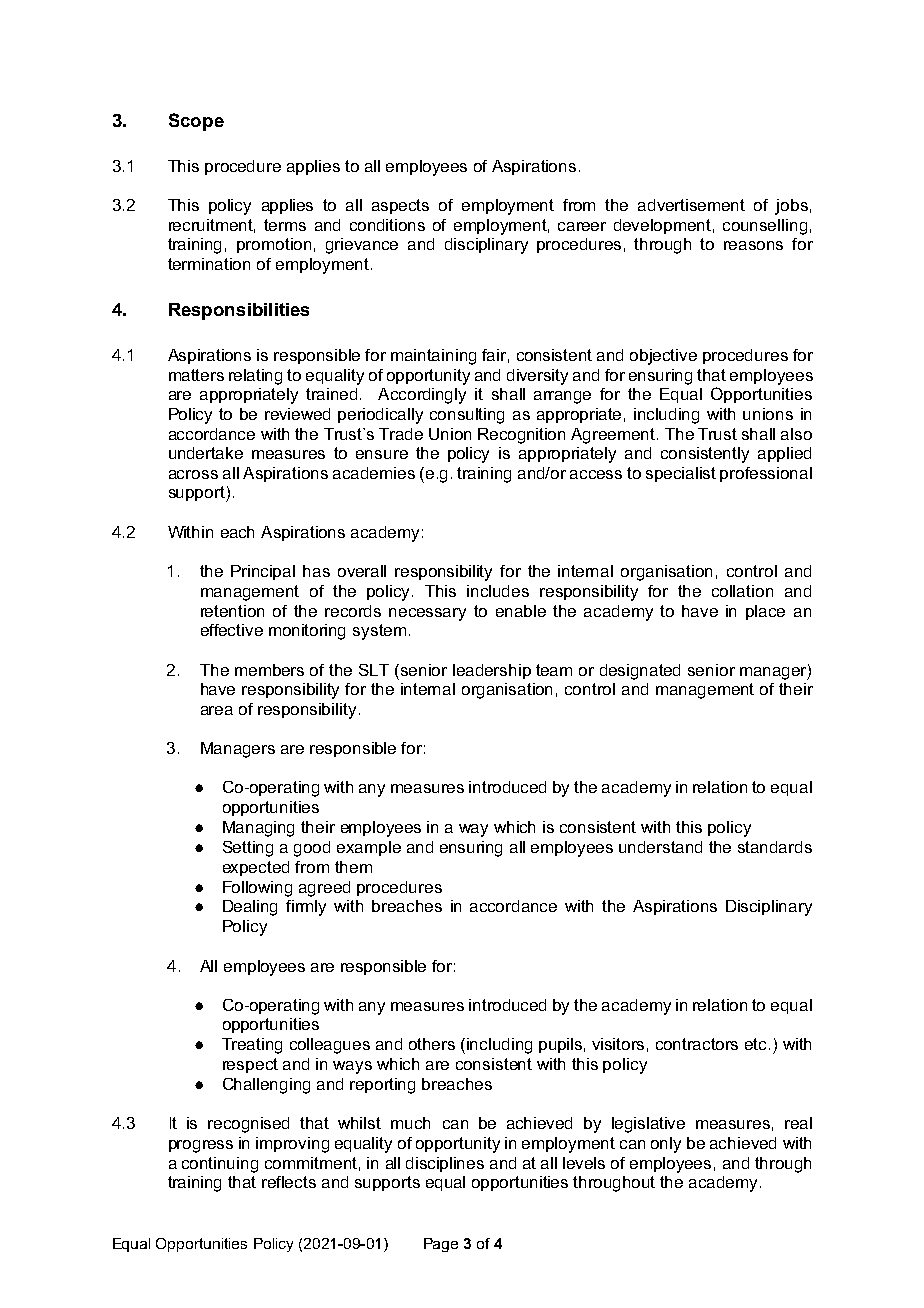 The width and height of the screenshot is (924, 1308). I want to click on reflects, so click(289, 1182).
